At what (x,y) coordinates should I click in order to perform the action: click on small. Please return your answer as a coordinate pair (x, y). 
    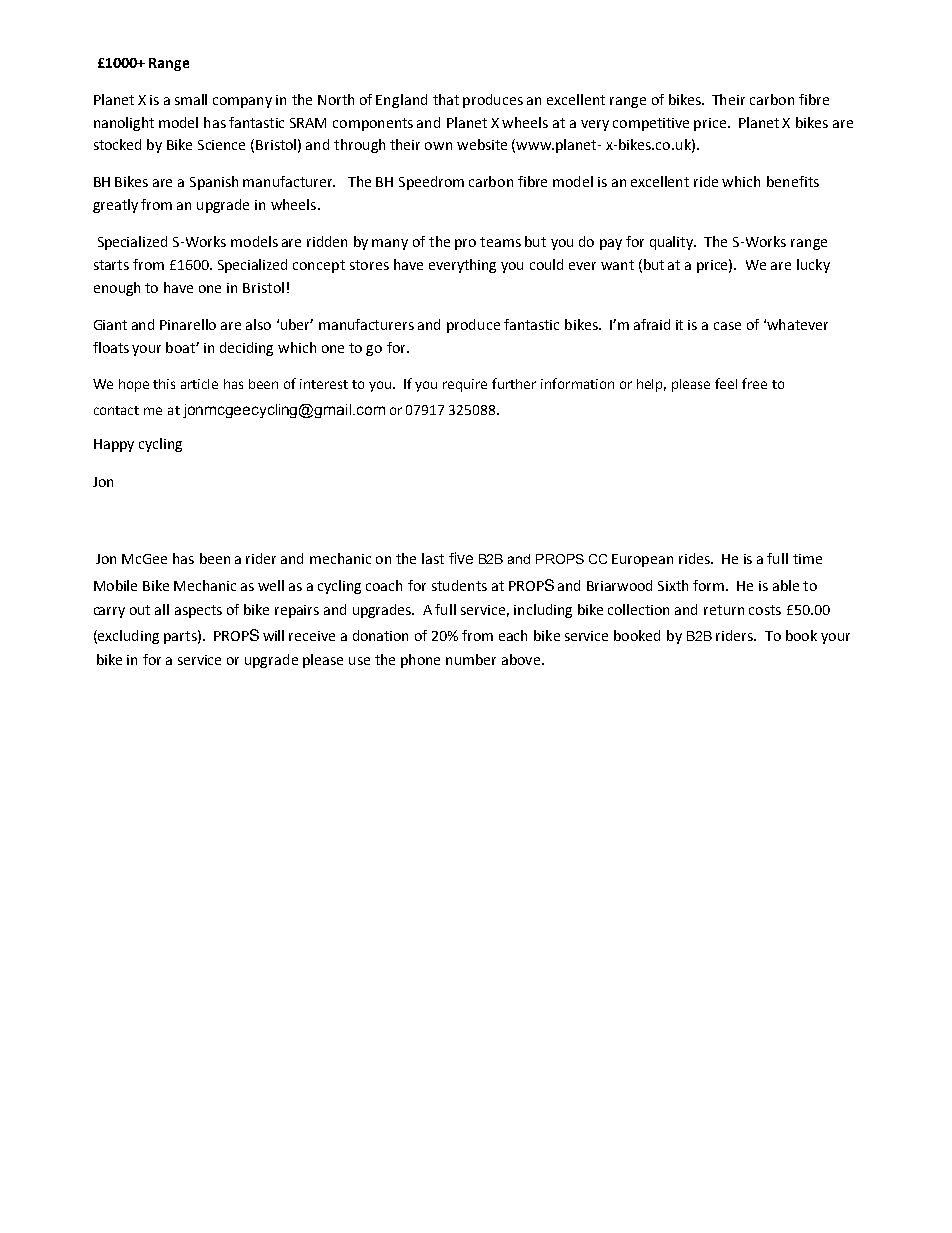
    Looking at the image, I should click on (191, 99).
